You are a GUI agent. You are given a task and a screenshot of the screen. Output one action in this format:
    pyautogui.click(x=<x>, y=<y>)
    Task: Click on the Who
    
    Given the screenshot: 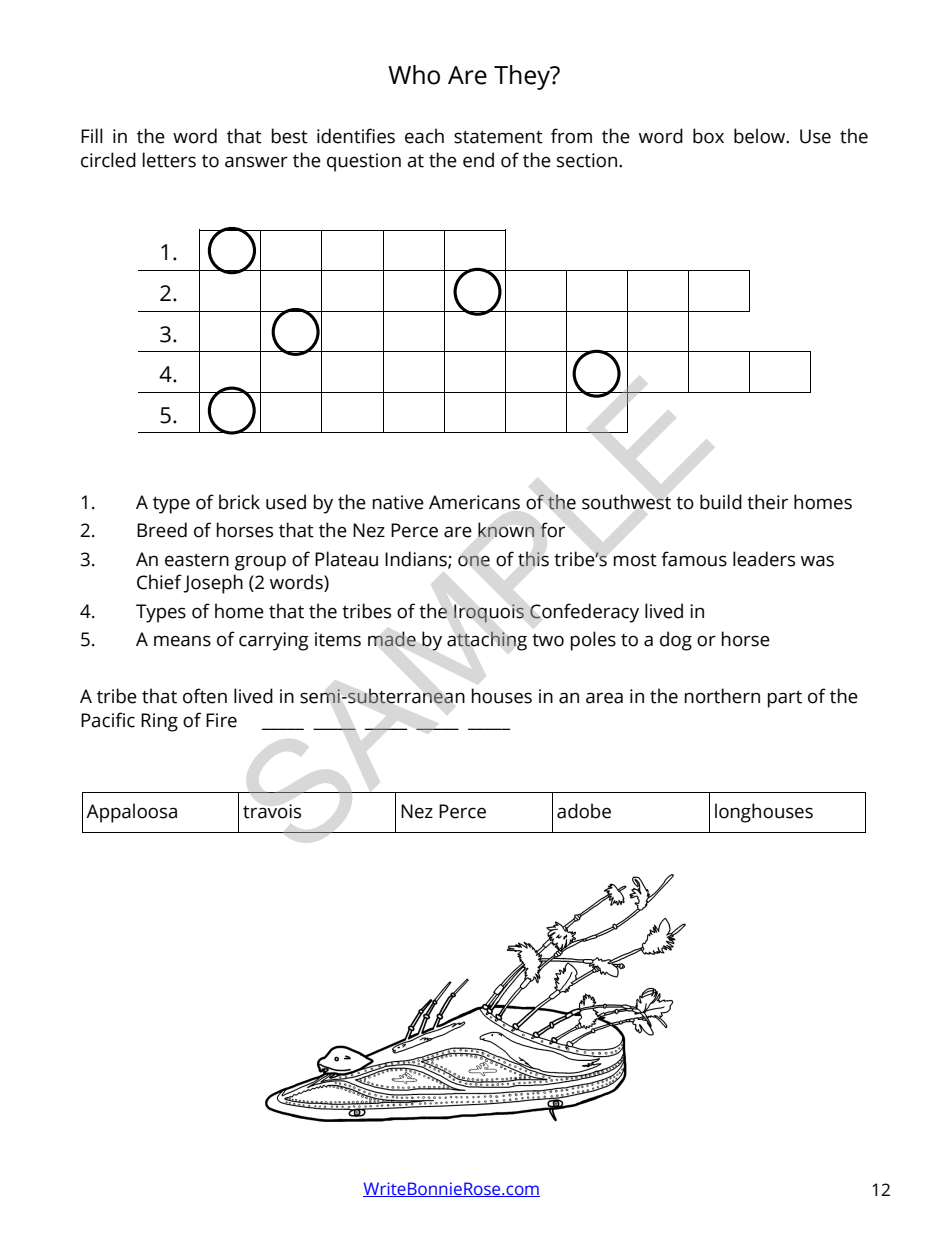 What is the action you would take?
    pyautogui.click(x=414, y=75)
